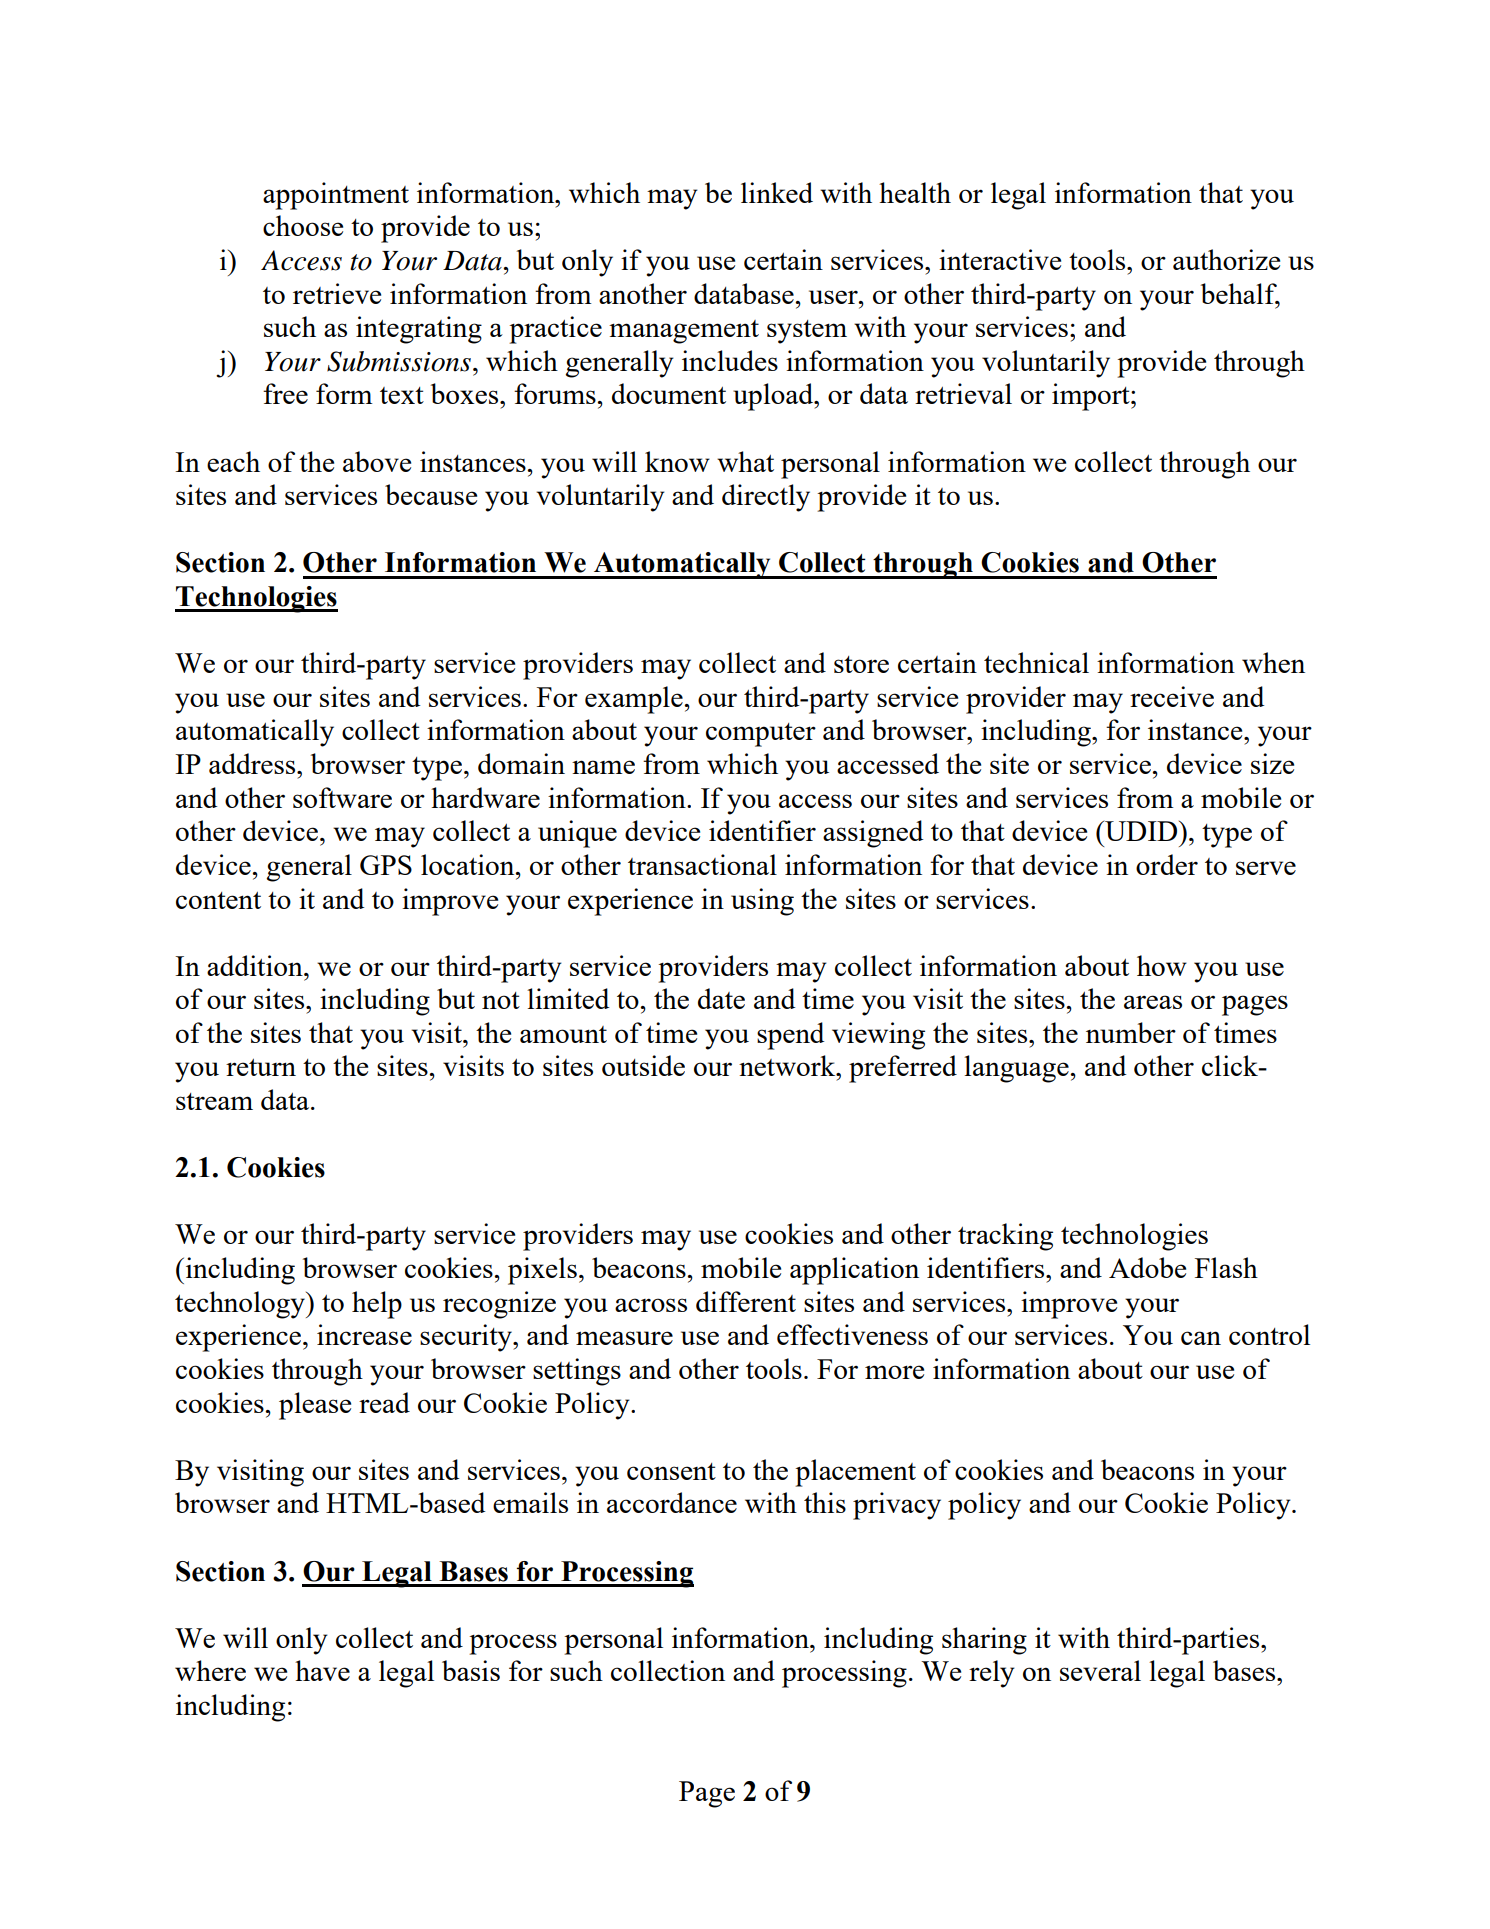 The image size is (1490, 1929). Describe the element at coordinates (1147, 1267) in the screenshot. I see `Adobe` at that location.
